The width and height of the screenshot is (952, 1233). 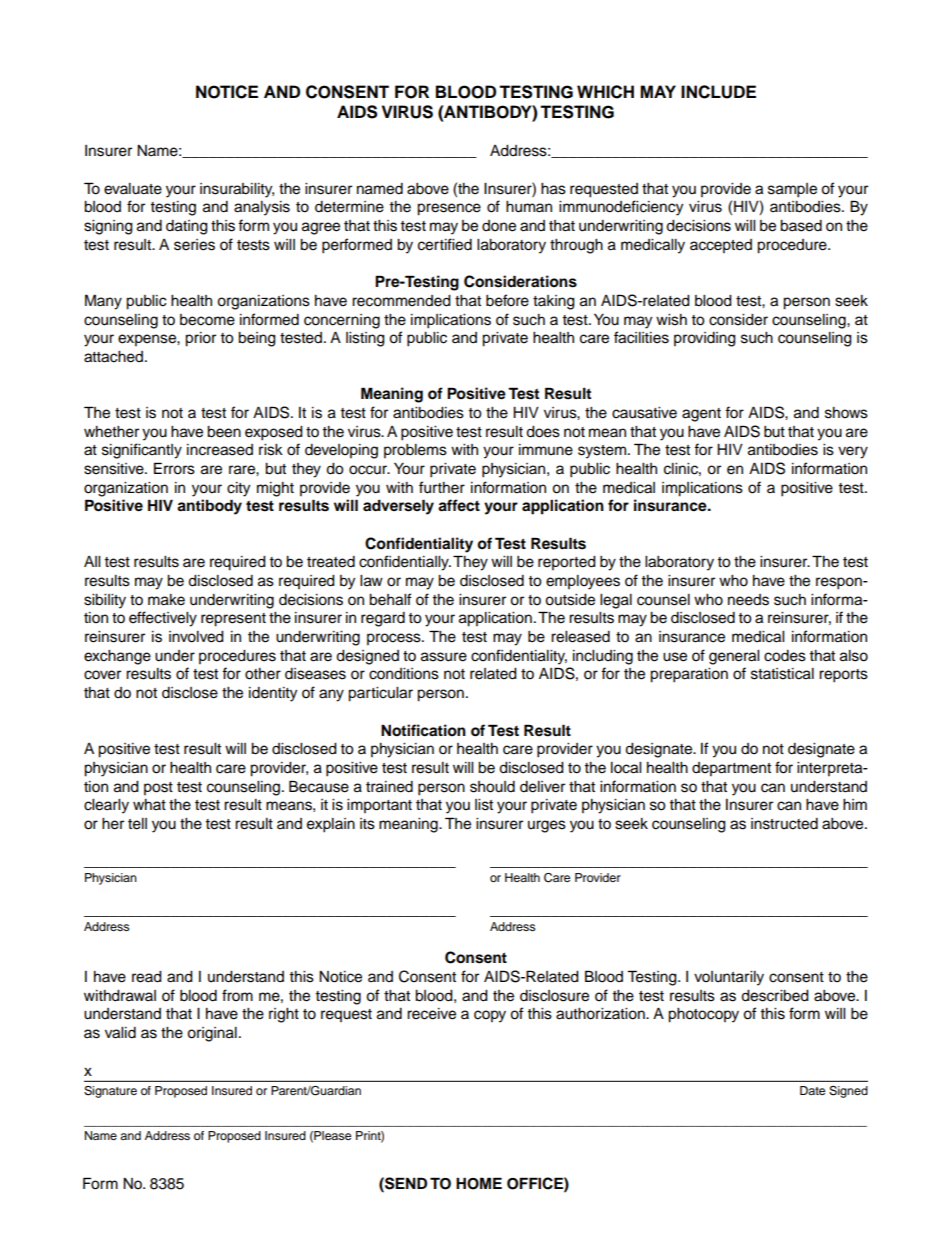 What do you see at coordinates (553, 189) in the screenshot?
I see `has` at bounding box center [553, 189].
